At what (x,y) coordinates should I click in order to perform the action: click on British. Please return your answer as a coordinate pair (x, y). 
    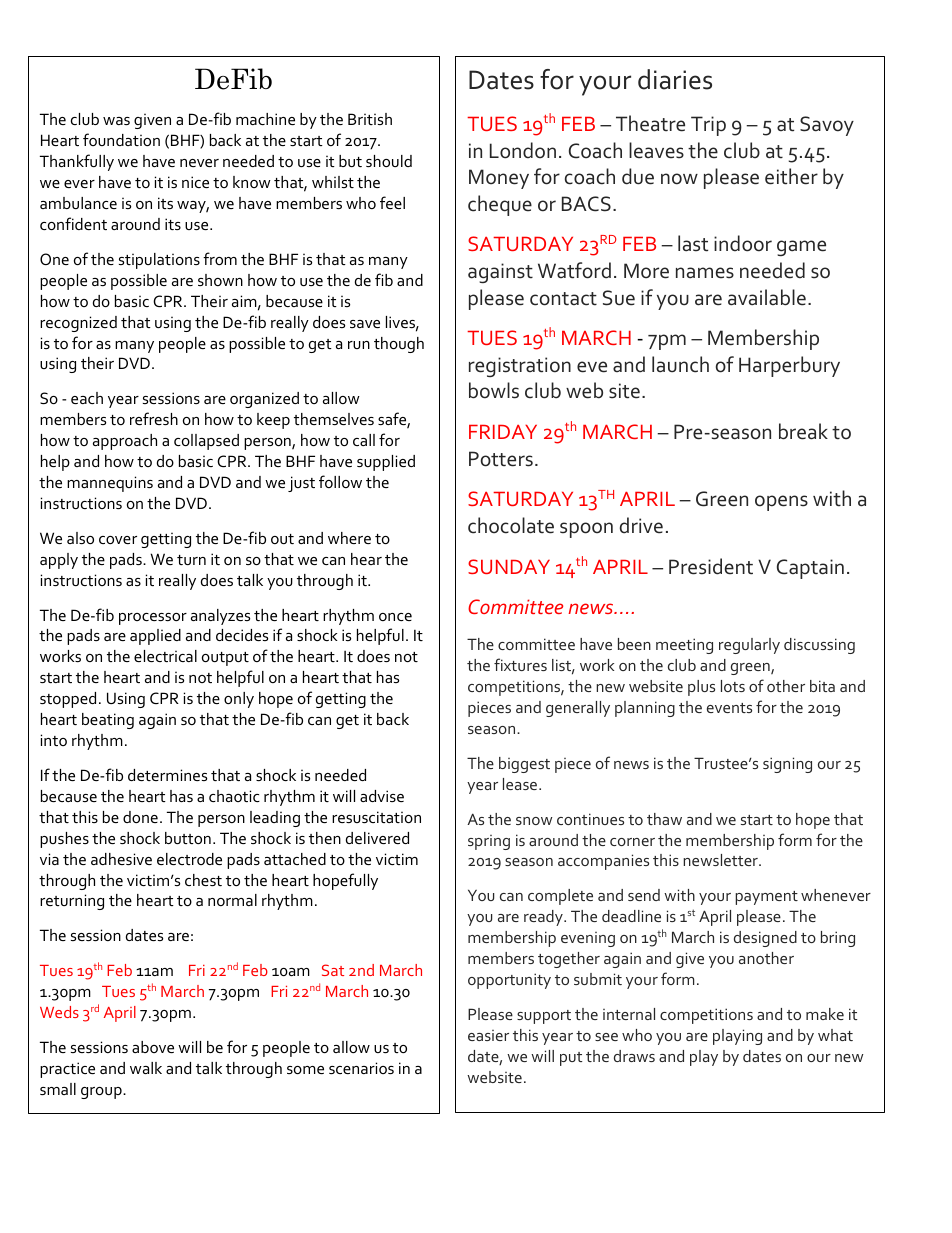
    Looking at the image, I should click on (370, 119).
